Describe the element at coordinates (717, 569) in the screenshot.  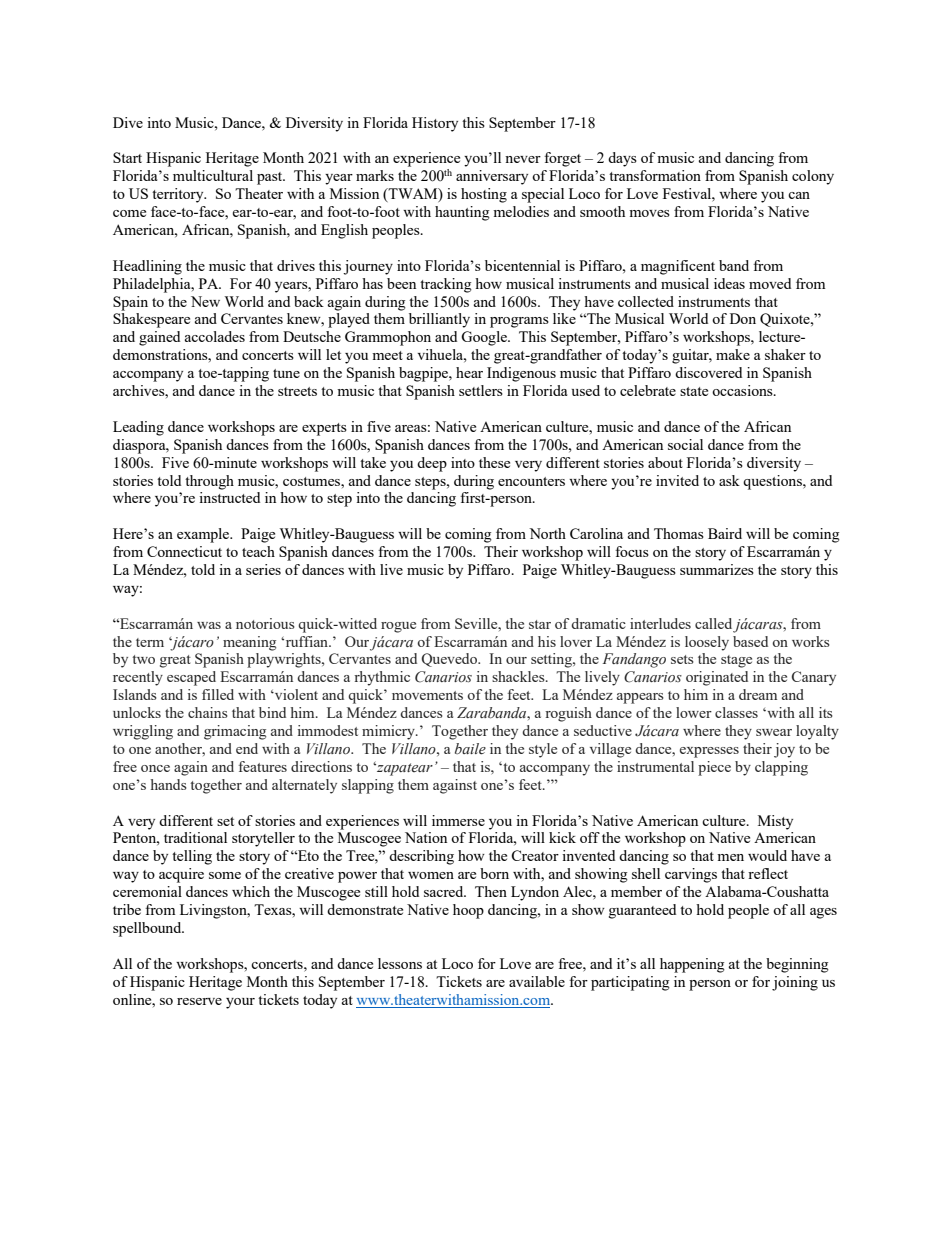
I see `summarizes` at that location.
